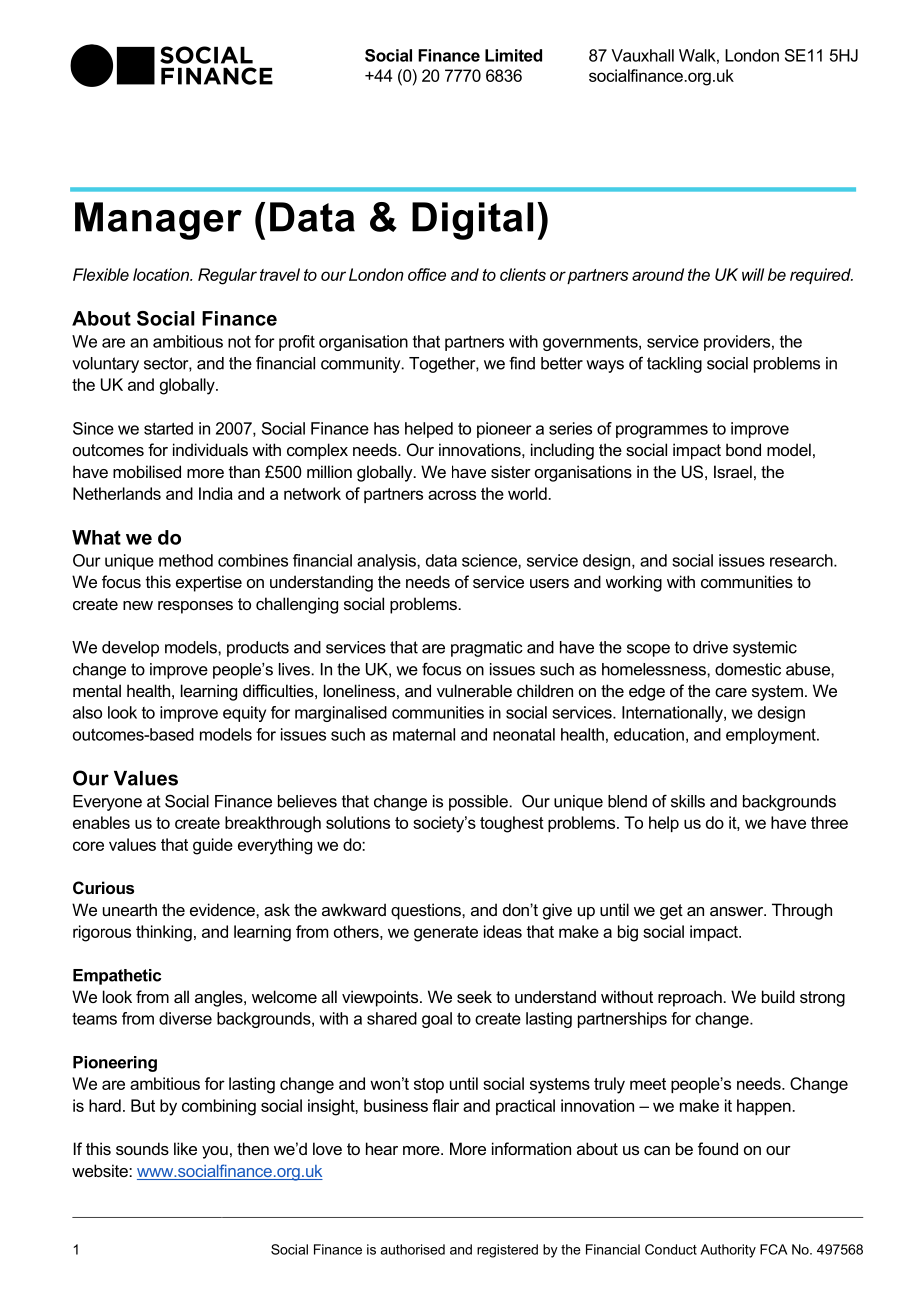 The width and height of the page is (924, 1308). What do you see at coordinates (738, 911) in the page?
I see `answer` at bounding box center [738, 911].
